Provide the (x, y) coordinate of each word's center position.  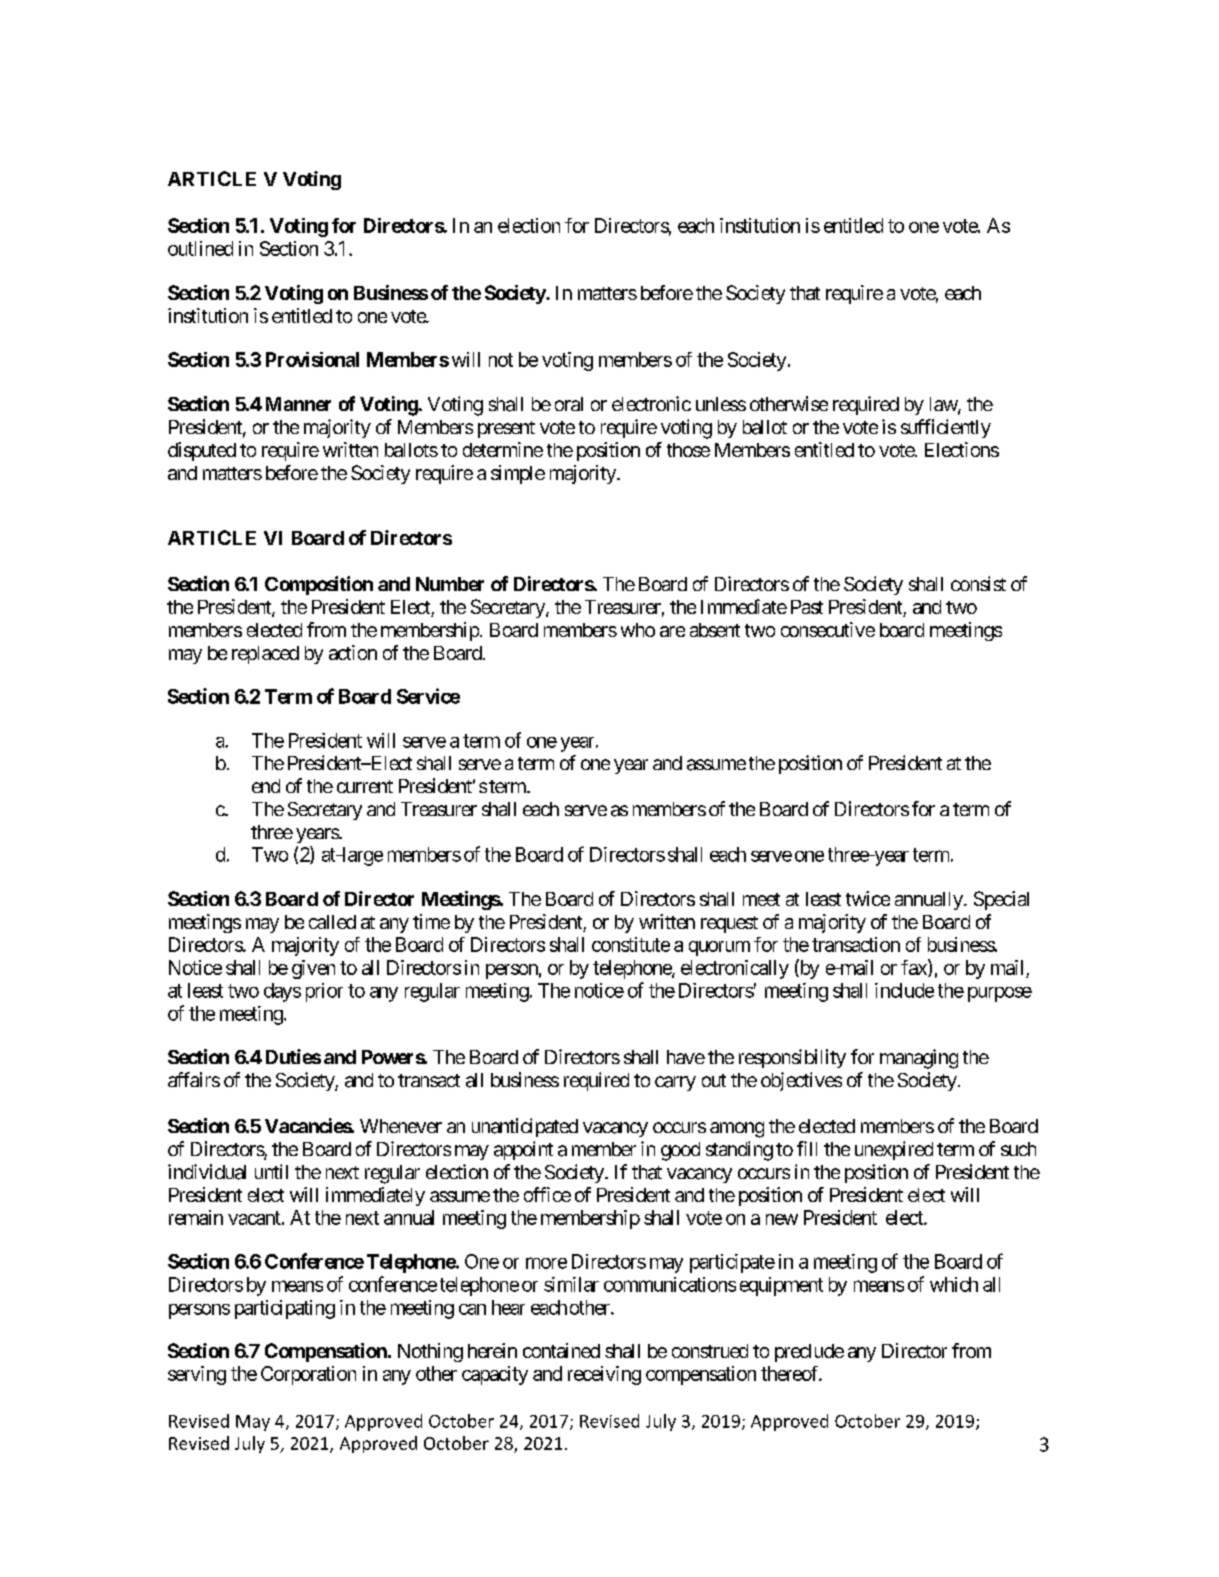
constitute (631, 944)
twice (868, 898)
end (266, 786)
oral (569, 404)
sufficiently (946, 428)
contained (561, 1350)
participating (285, 1309)
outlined (200, 248)
